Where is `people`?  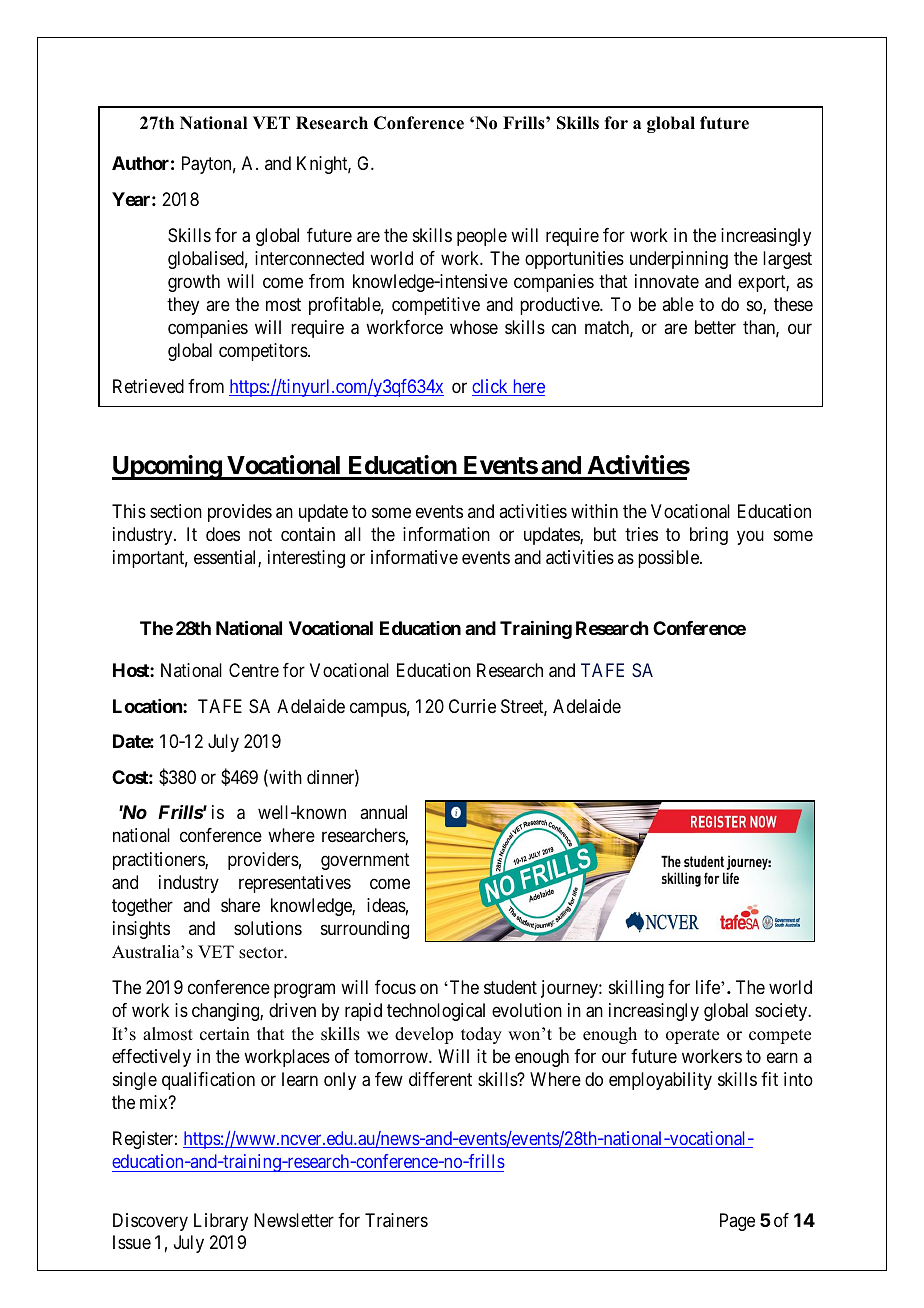
people is located at coordinates (482, 237).
